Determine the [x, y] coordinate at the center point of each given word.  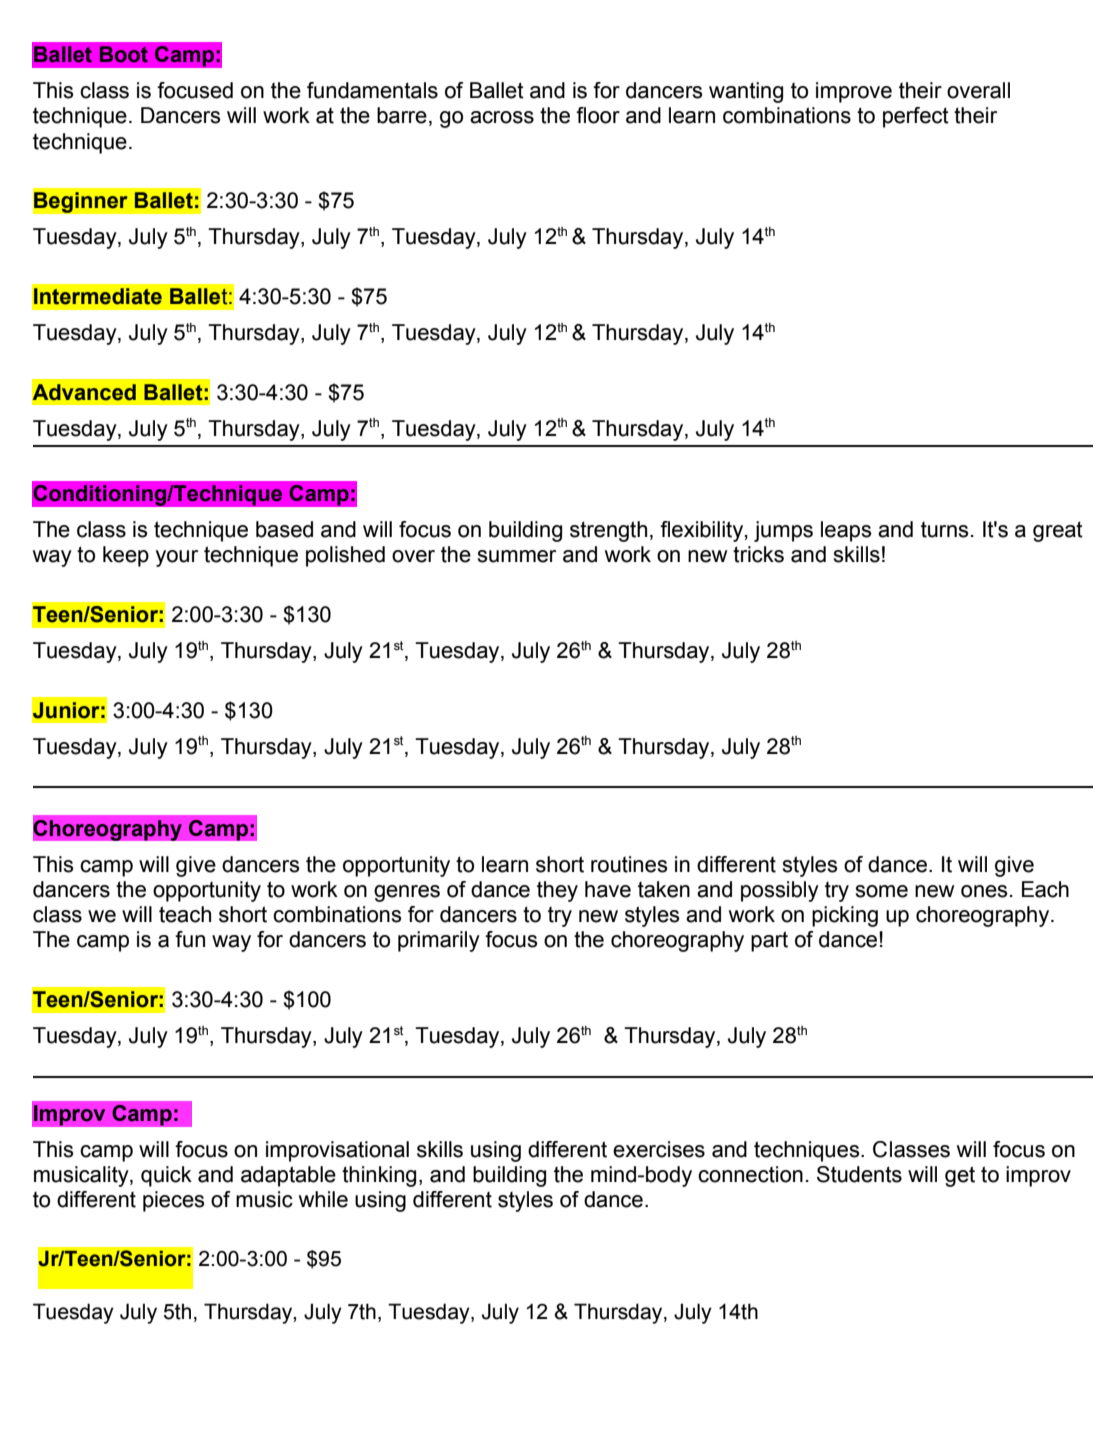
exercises [659, 1149]
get [960, 1176]
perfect [916, 117]
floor [598, 115]
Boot [124, 54]
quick [166, 1176]
